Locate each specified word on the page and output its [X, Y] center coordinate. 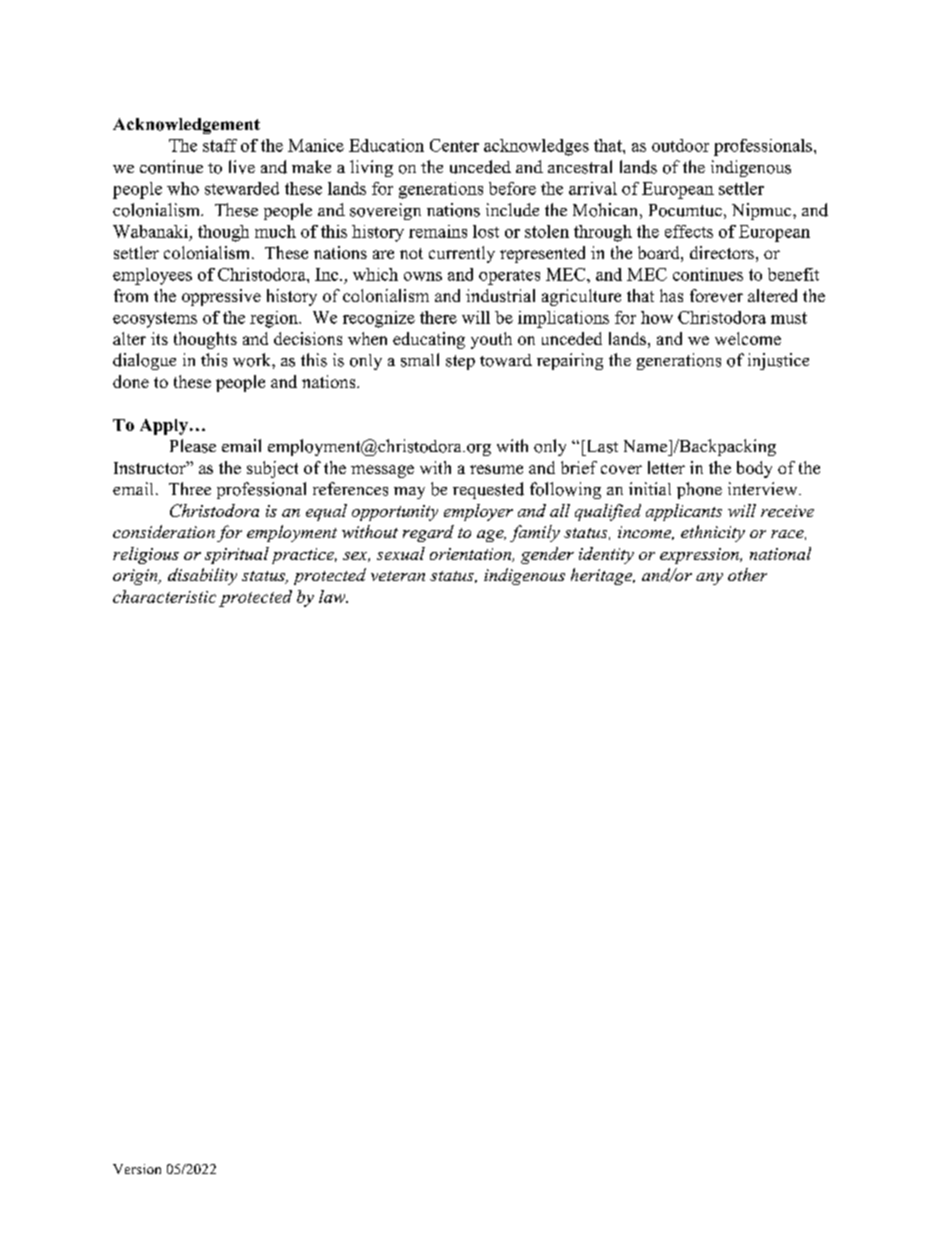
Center [454, 145]
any [709, 579]
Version [137, 1169]
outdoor [680, 145]
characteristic [164, 596]
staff [220, 145]
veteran [398, 576]
